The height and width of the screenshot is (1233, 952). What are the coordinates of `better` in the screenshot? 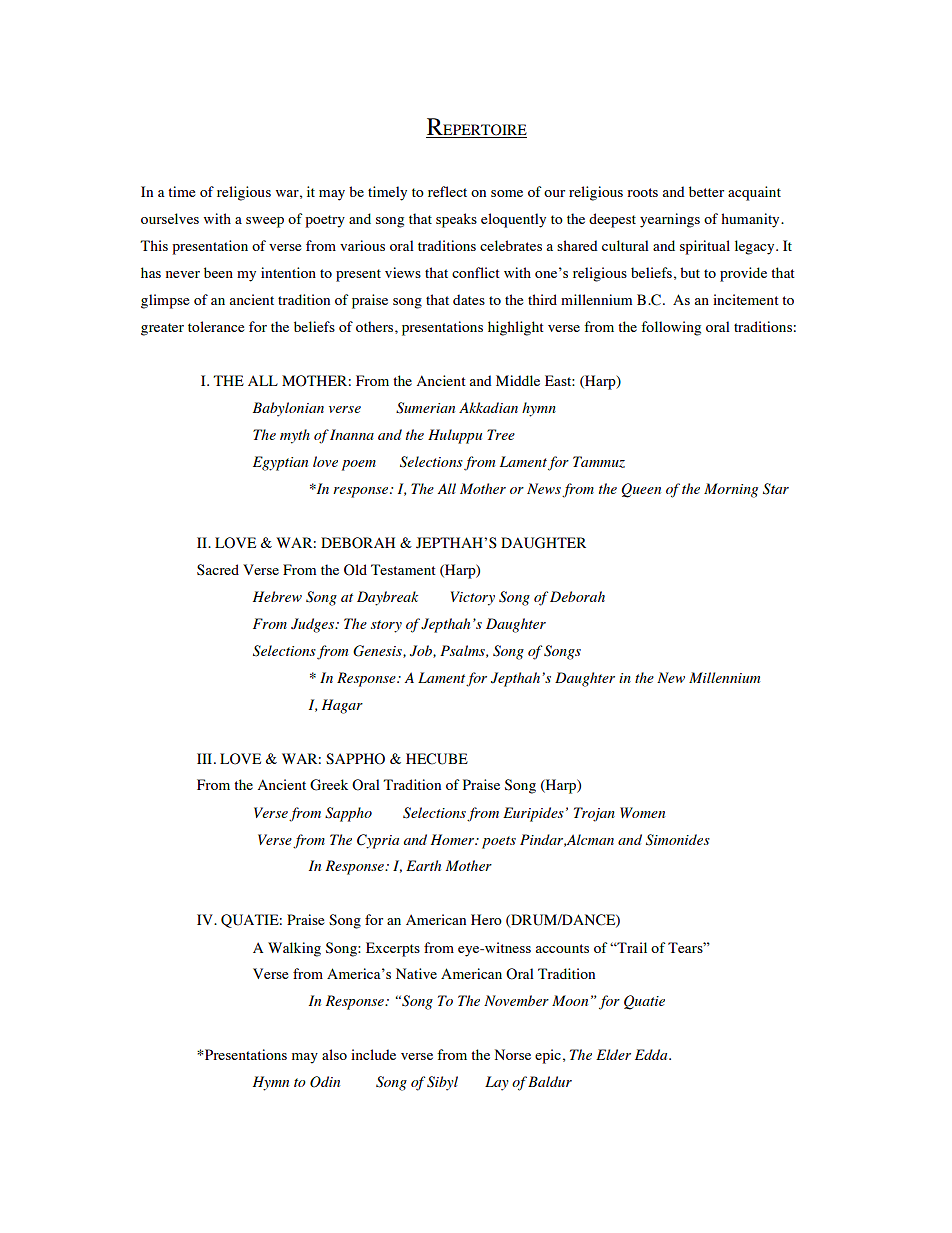 It's located at (706, 191).
